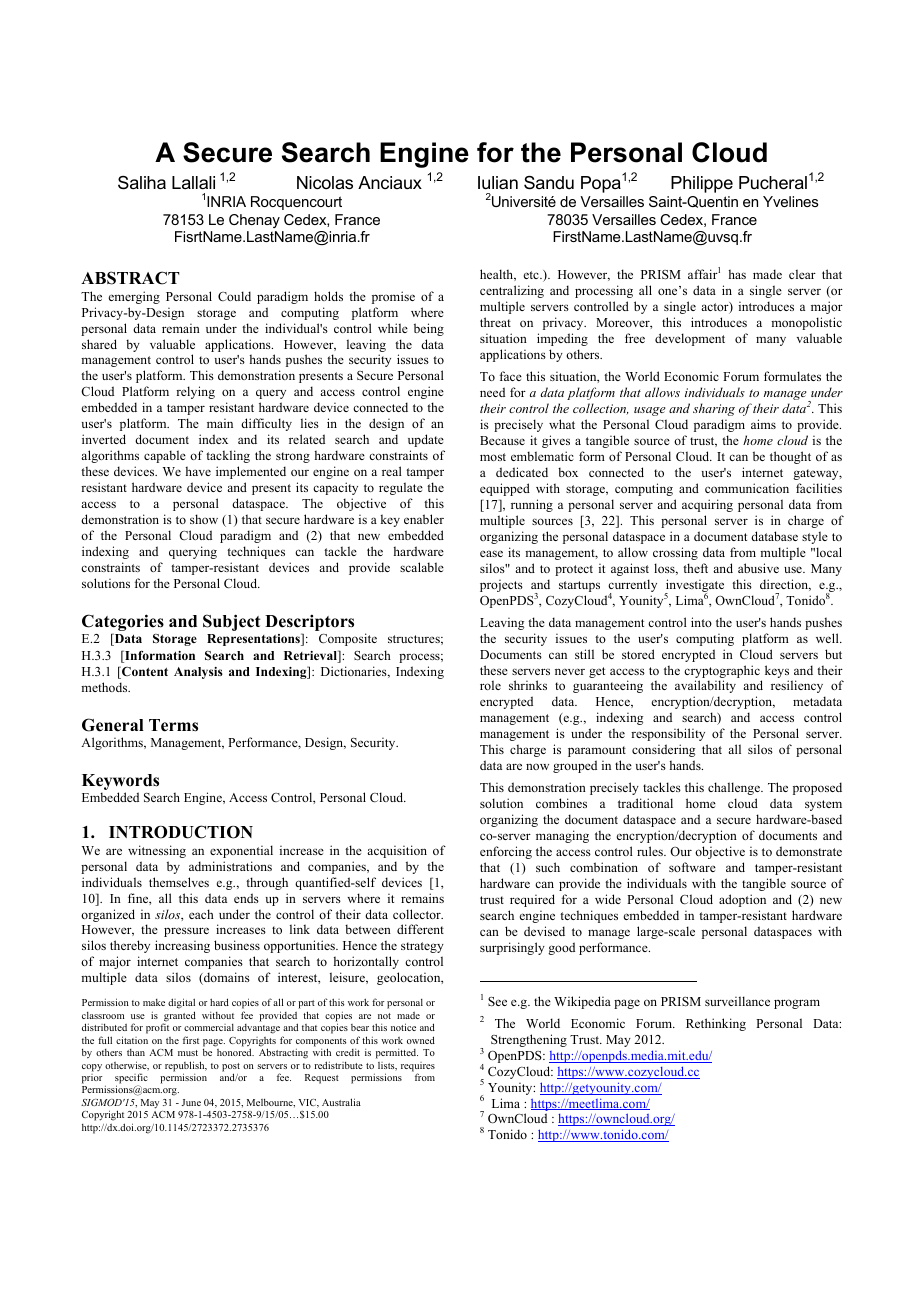  Describe the element at coordinates (204, 519) in the document. I see `show` at that location.
